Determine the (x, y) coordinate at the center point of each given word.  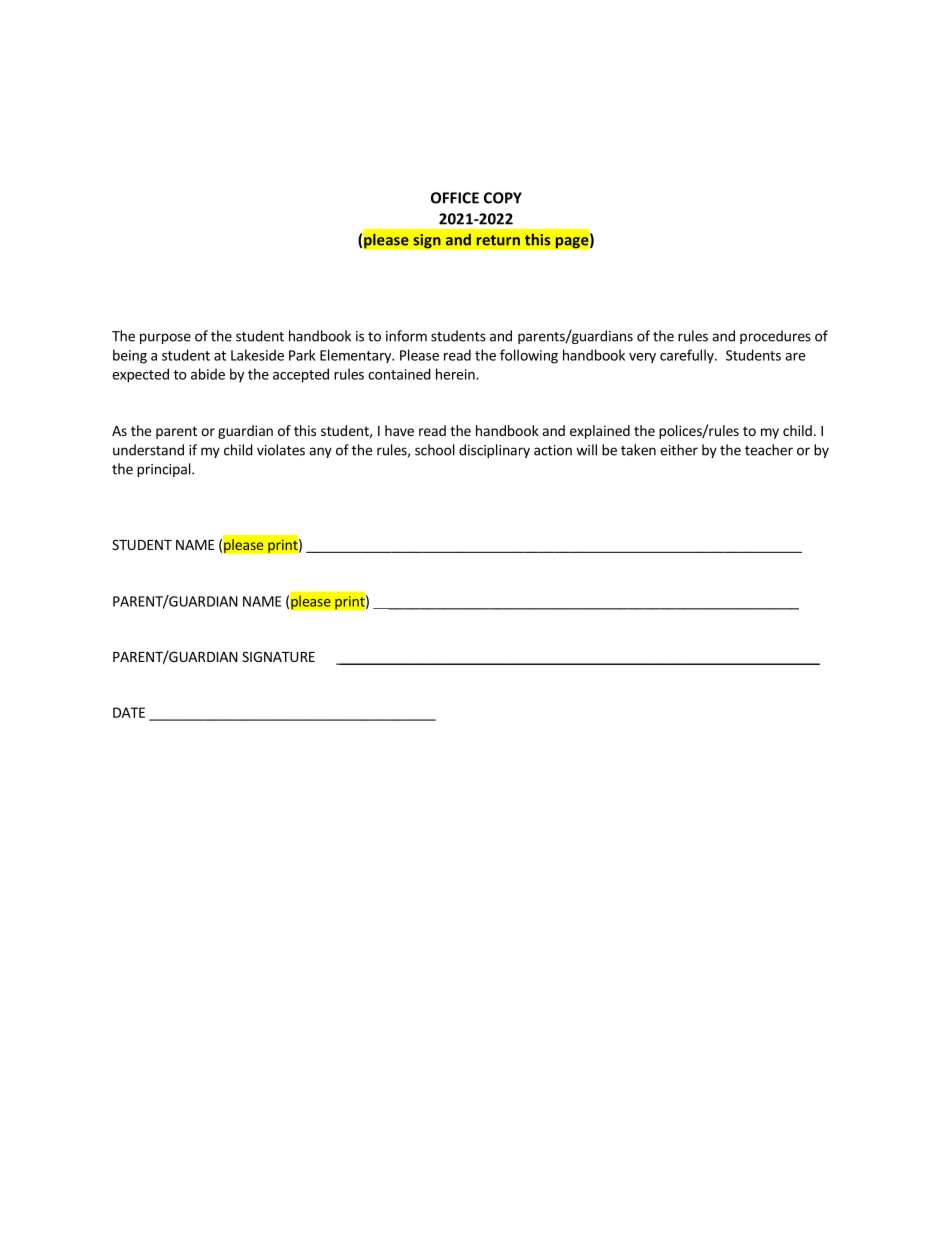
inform (406, 336)
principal (165, 470)
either (679, 450)
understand (148, 450)
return (498, 240)
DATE (129, 712)
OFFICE (455, 198)
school (435, 450)
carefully (688, 356)
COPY (503, 198)
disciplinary (494, 451)
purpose (165, 338)
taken (638, 450)
